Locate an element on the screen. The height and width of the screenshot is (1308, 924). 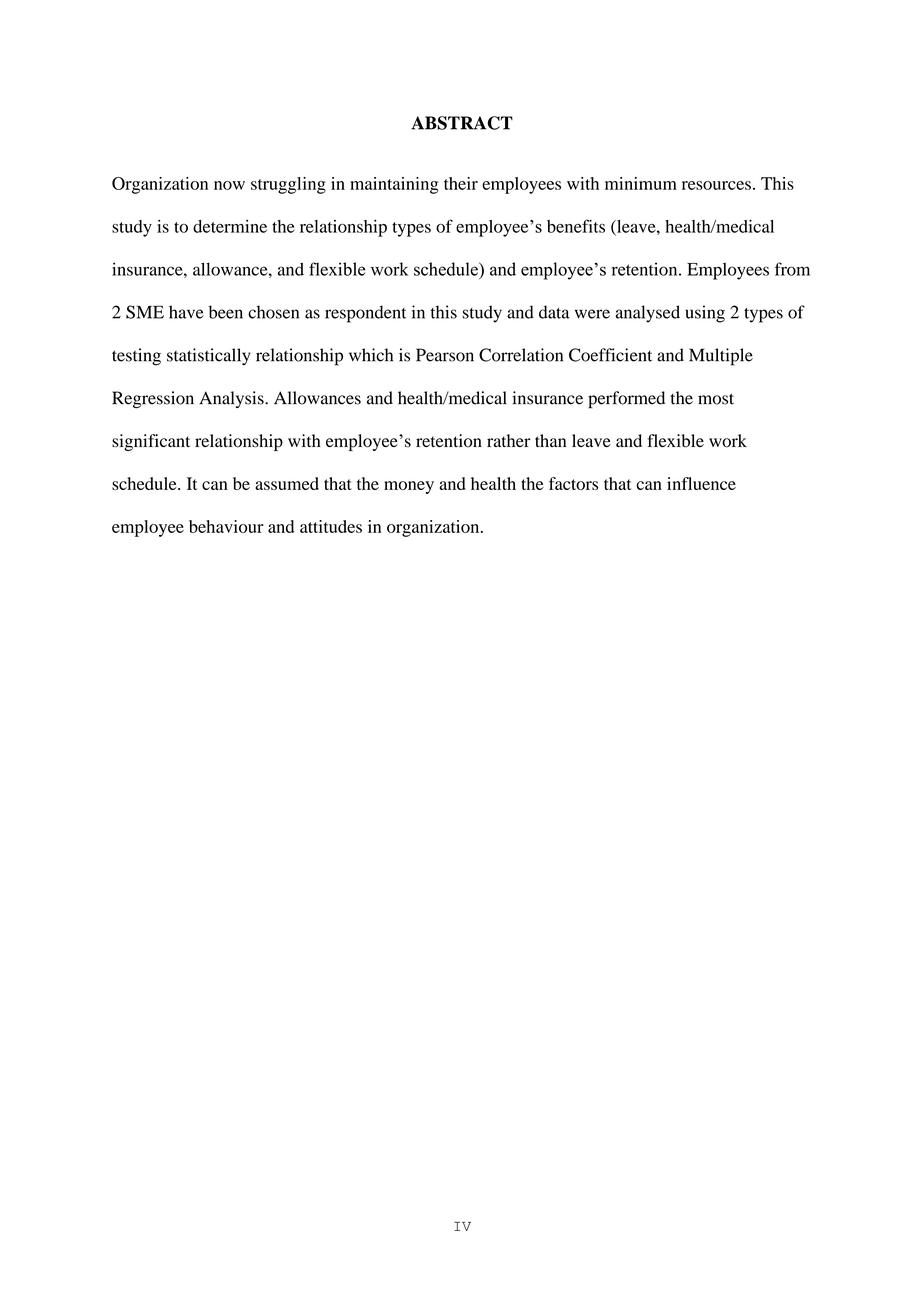
been is located at coordinates (226, 312).
